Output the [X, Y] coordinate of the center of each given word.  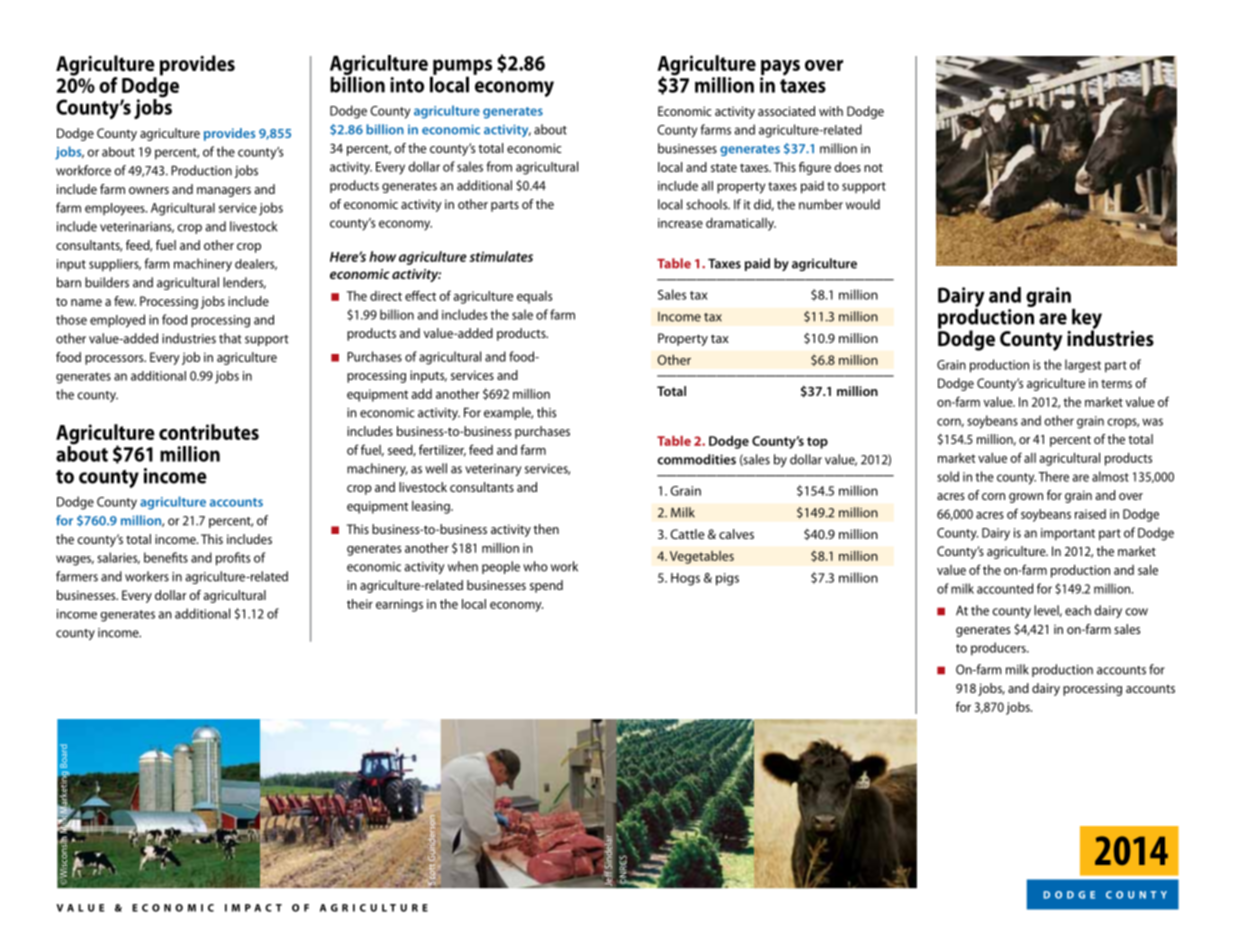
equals [534, 297]
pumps [461, 68]
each [1078, 610]
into [407, 85]
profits [233, 559]
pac [258, 908]
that [230, 338]
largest [1083, 366]
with [831, 111]
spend [546, 586]
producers [999, 649]
